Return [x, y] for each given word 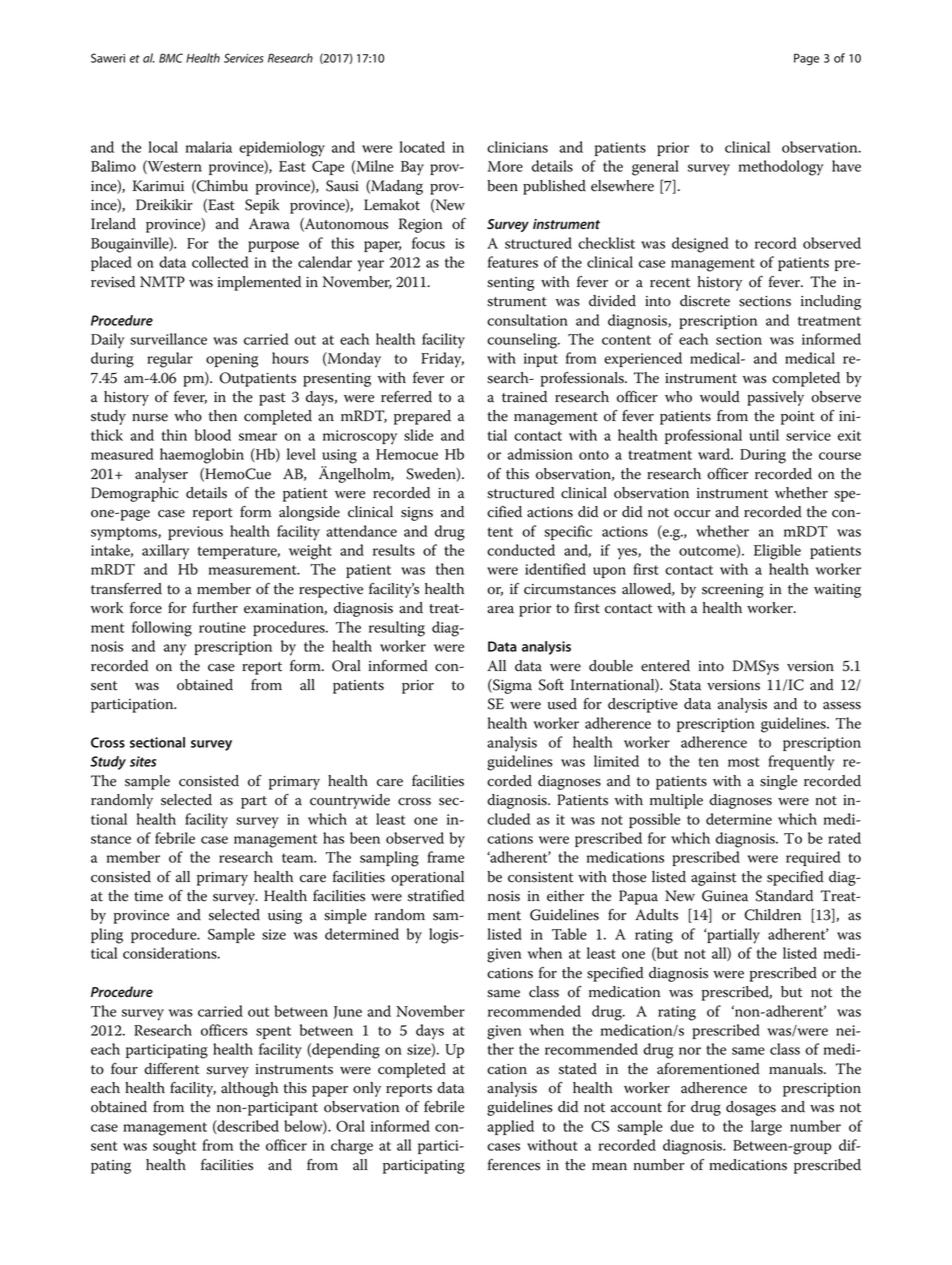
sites [143, 761]
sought [174, 1147]
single [778, 782]
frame [445, 857]
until [764, 435]
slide [418, 435]
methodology [781, 168]
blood [213, 435]
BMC [171, 58]
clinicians [517, 147]
